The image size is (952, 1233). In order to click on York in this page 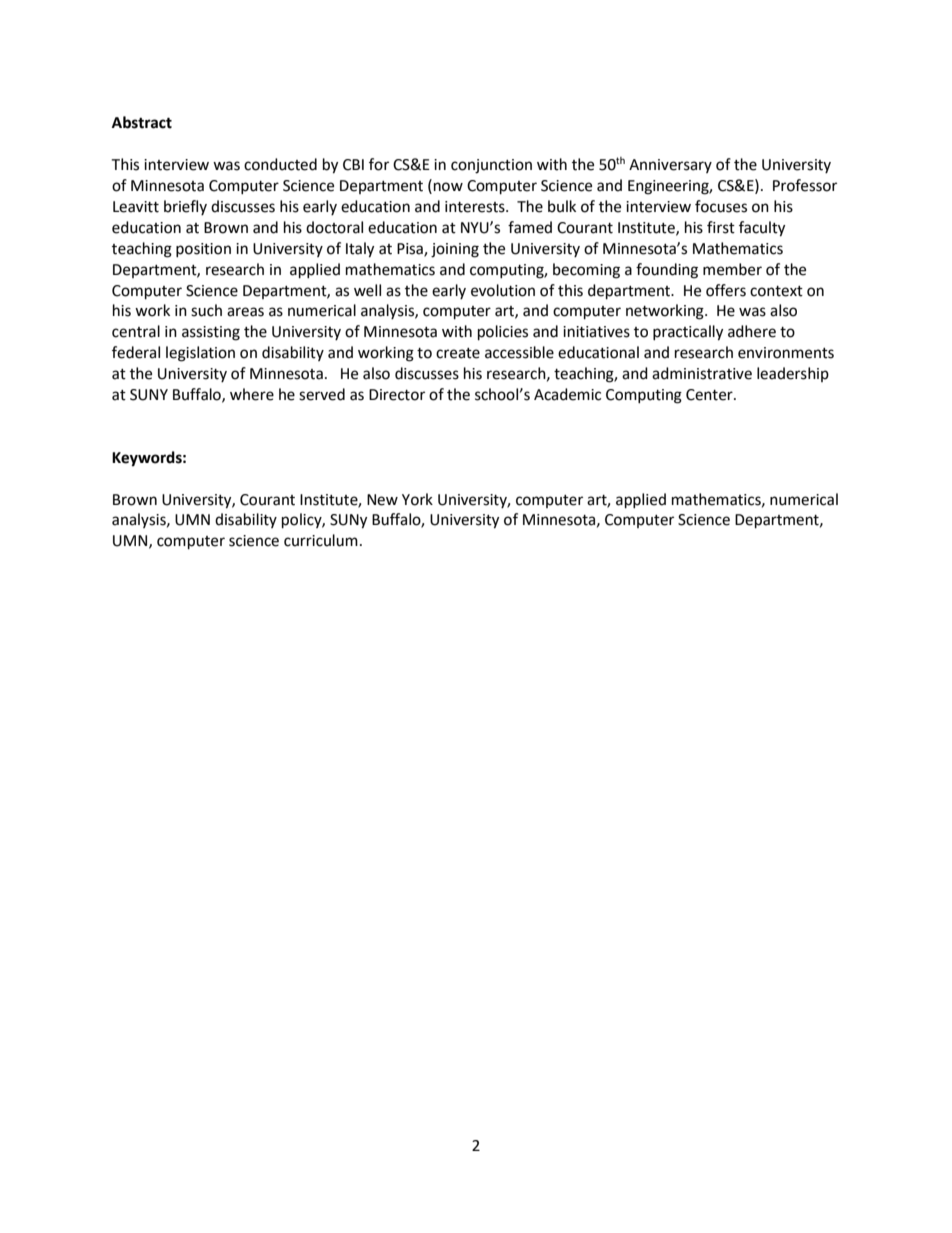, I will do `click(417, 499)`.
